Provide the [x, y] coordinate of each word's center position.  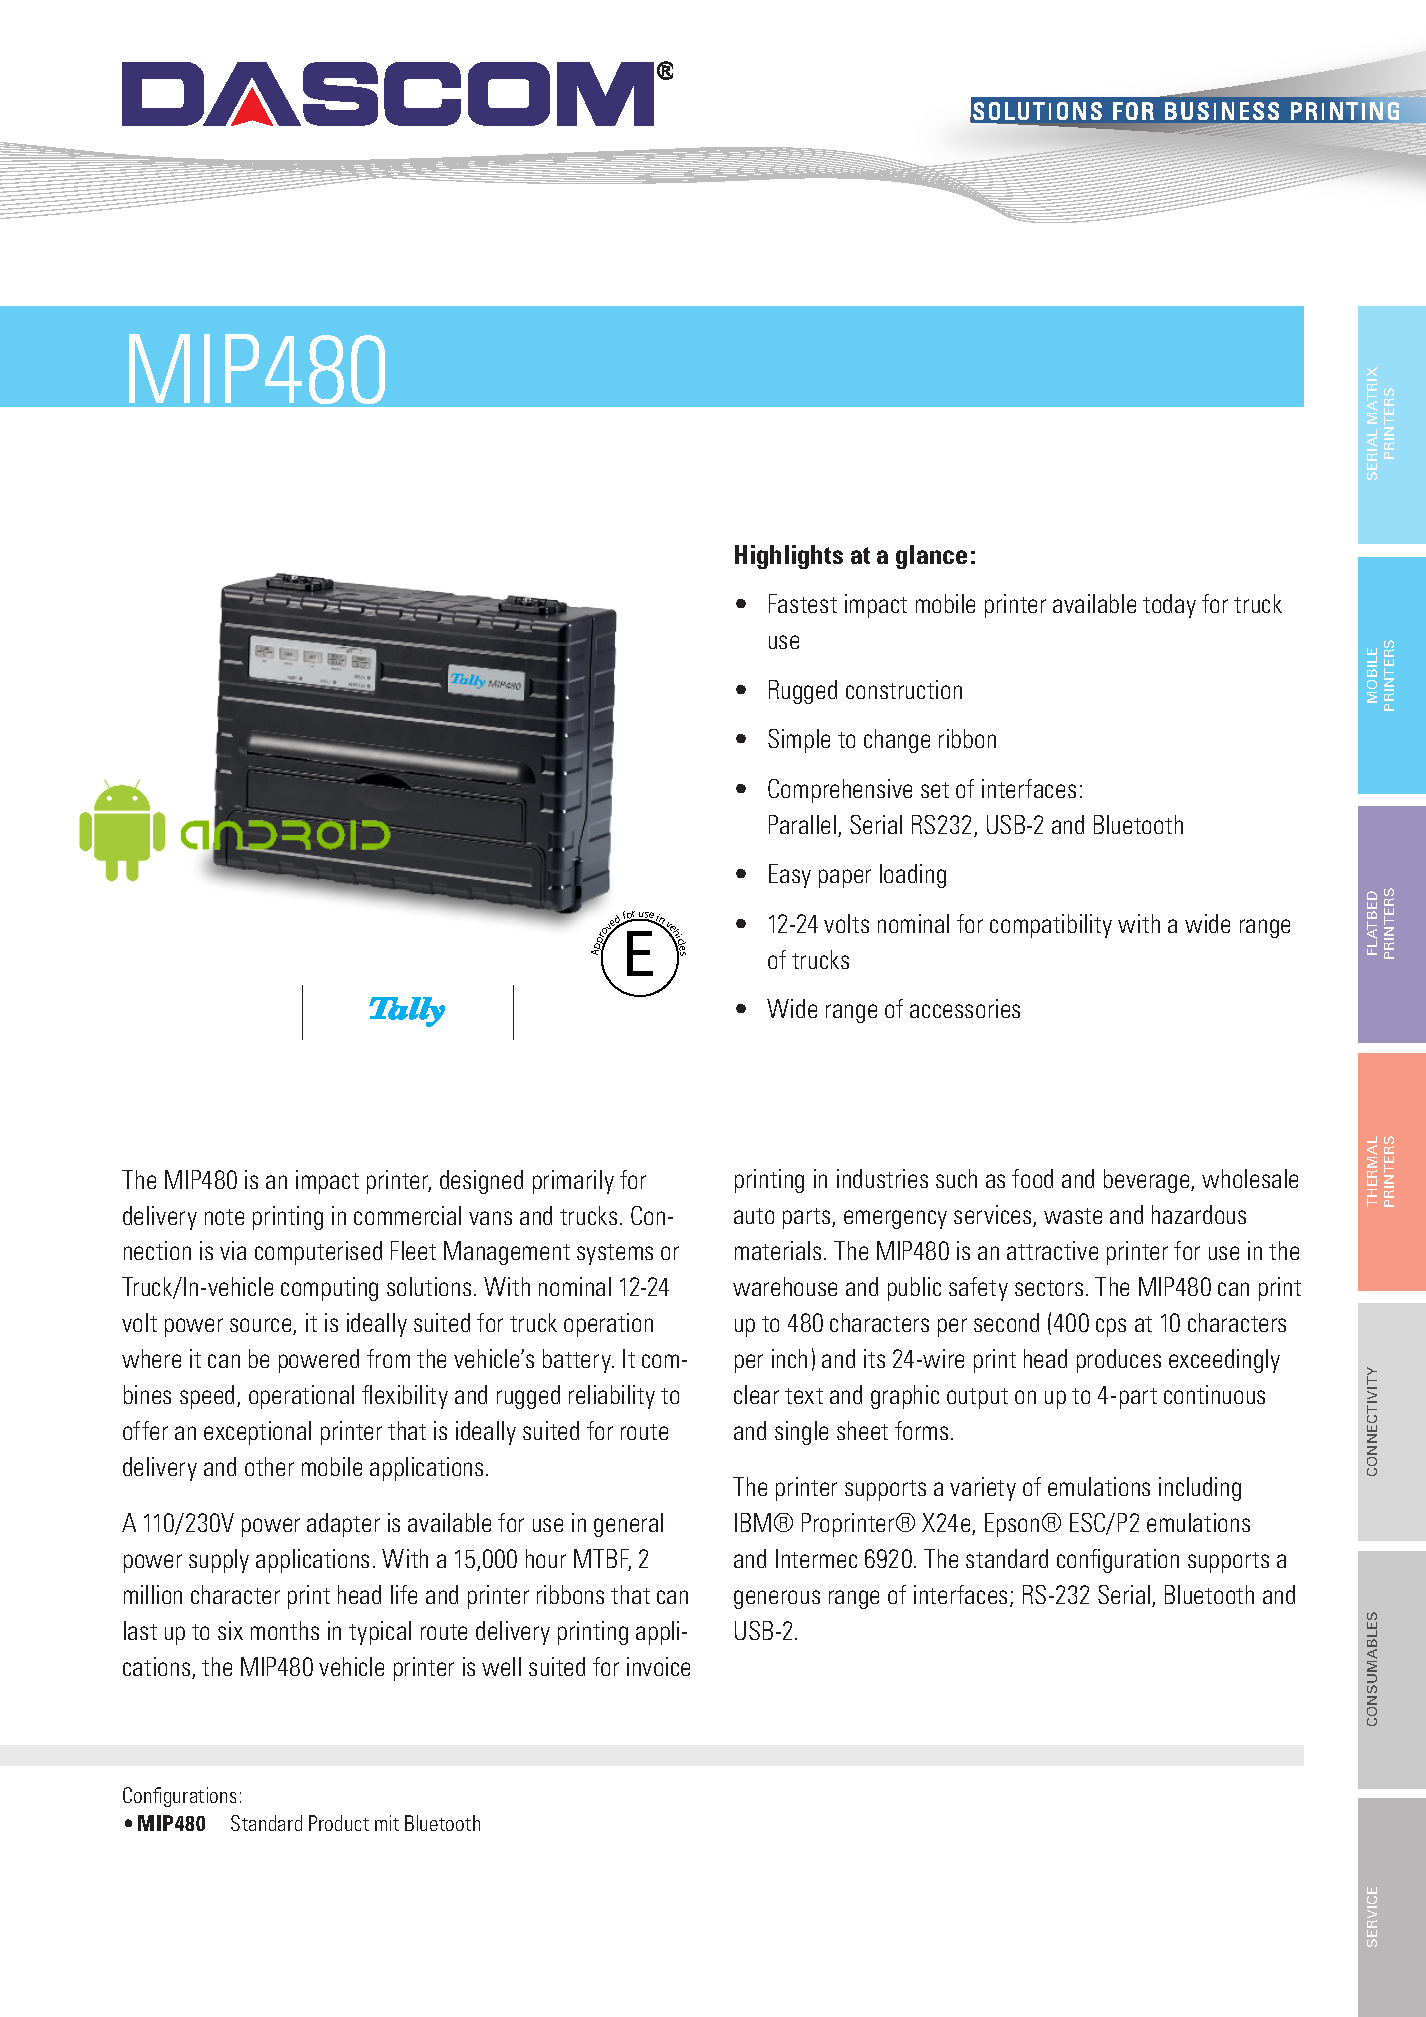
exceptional [257, 1433]
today [1169, 606]
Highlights [789, 557]
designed [481, 1182]
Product [339, 1823]
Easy [790, 876]
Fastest [803, 603]
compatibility [1051, 926]
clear [756, 1394]
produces [1119, 1361]
